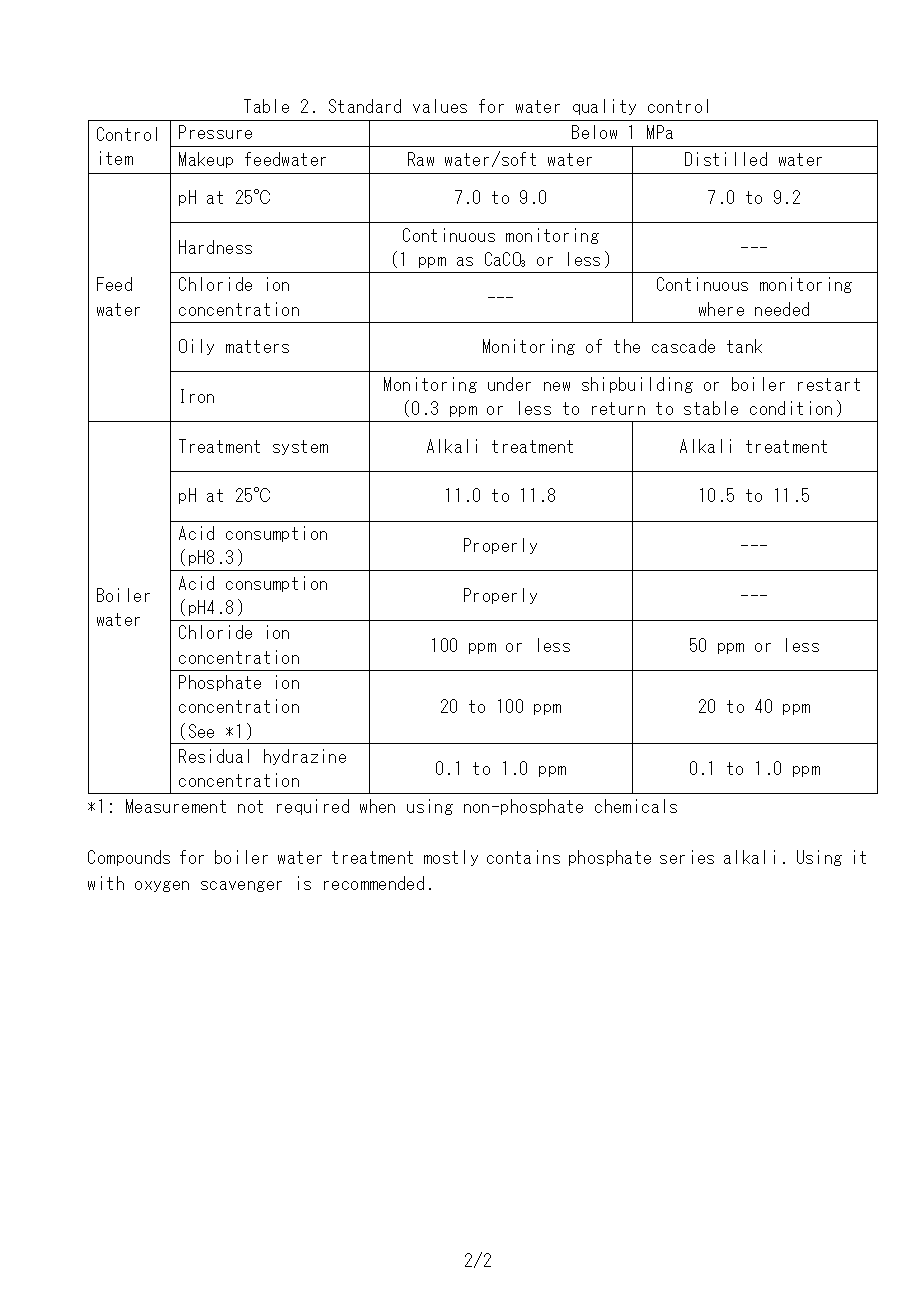  I want to click on restart, so click(829, 384).
